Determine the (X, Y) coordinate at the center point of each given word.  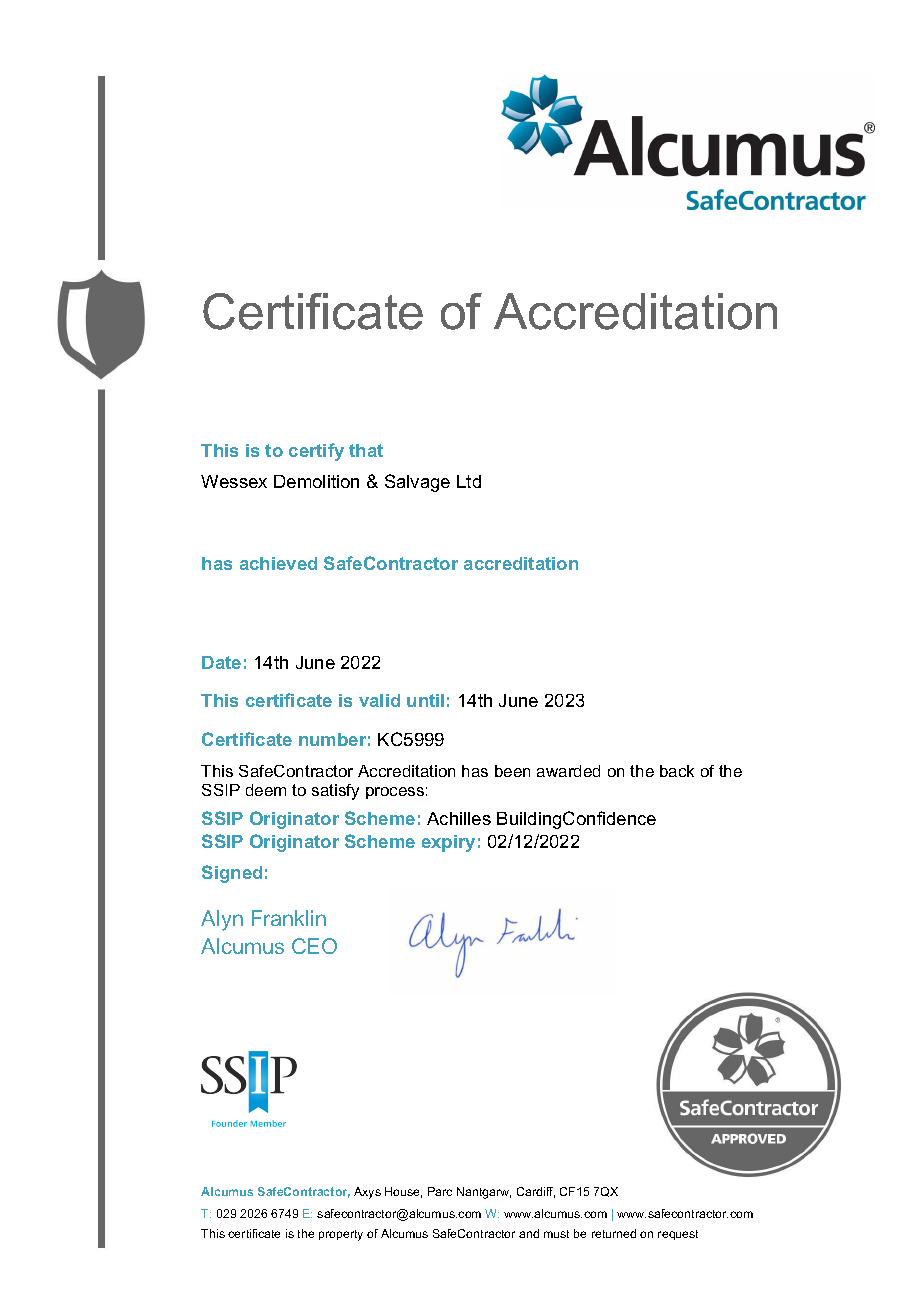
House (403, 1192)
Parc (440, 1191)
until (425, 700)
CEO (314, 946)
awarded (568, 771)
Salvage (417, 483)
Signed (232, 874)
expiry (448, 843)
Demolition (316, 481)
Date (221, 662)
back (677, 771)
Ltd (469, 481)
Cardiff (536, 1192)
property (341, 1235)
